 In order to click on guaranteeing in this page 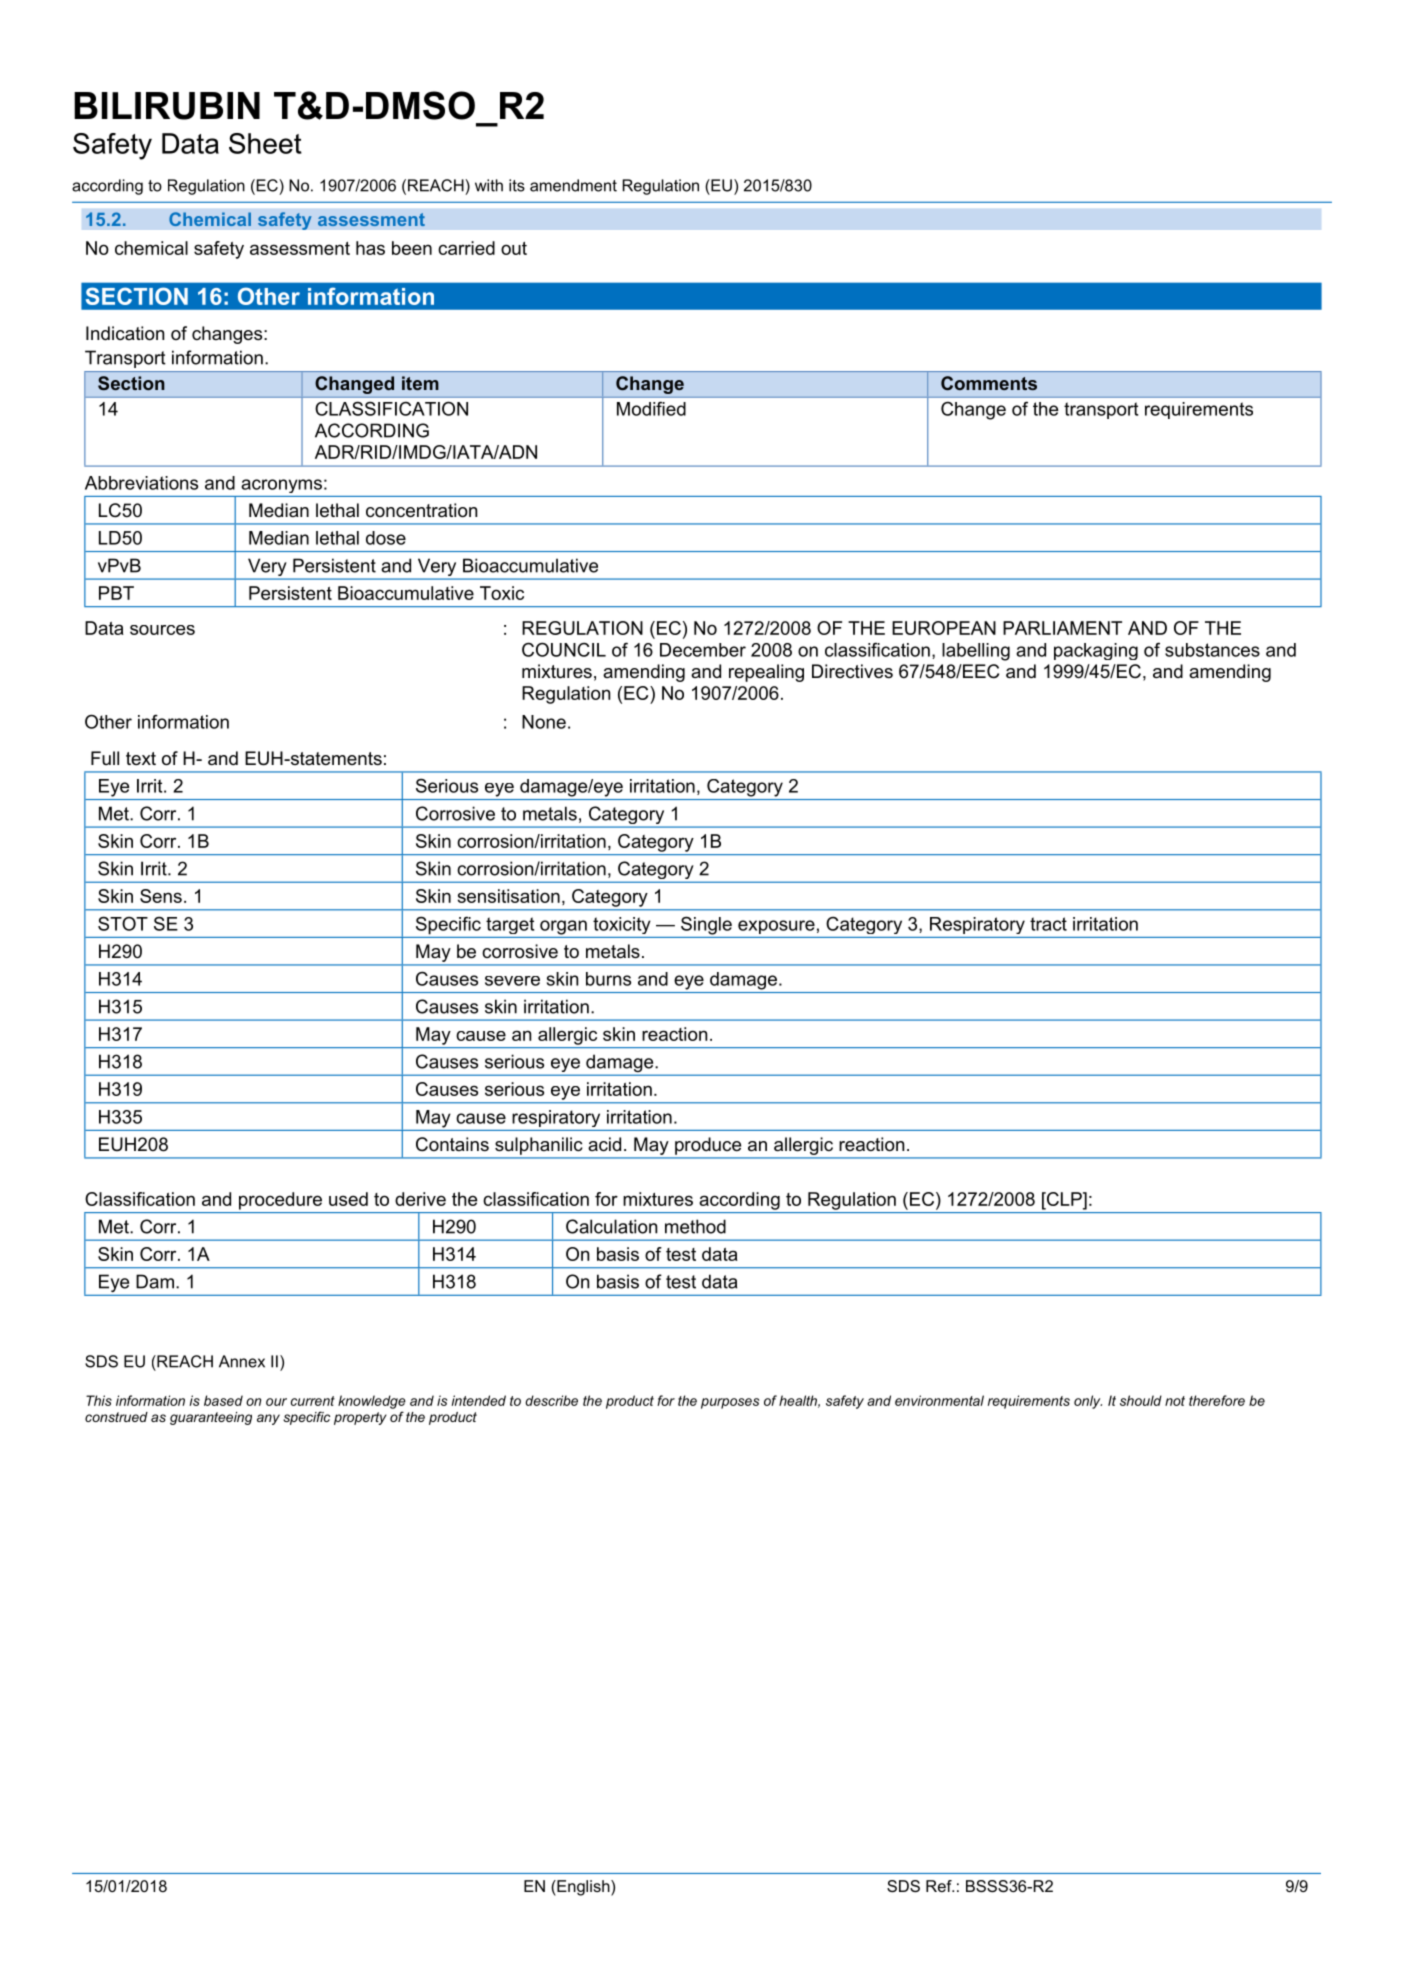, I will do `click(211, 1418)`.
